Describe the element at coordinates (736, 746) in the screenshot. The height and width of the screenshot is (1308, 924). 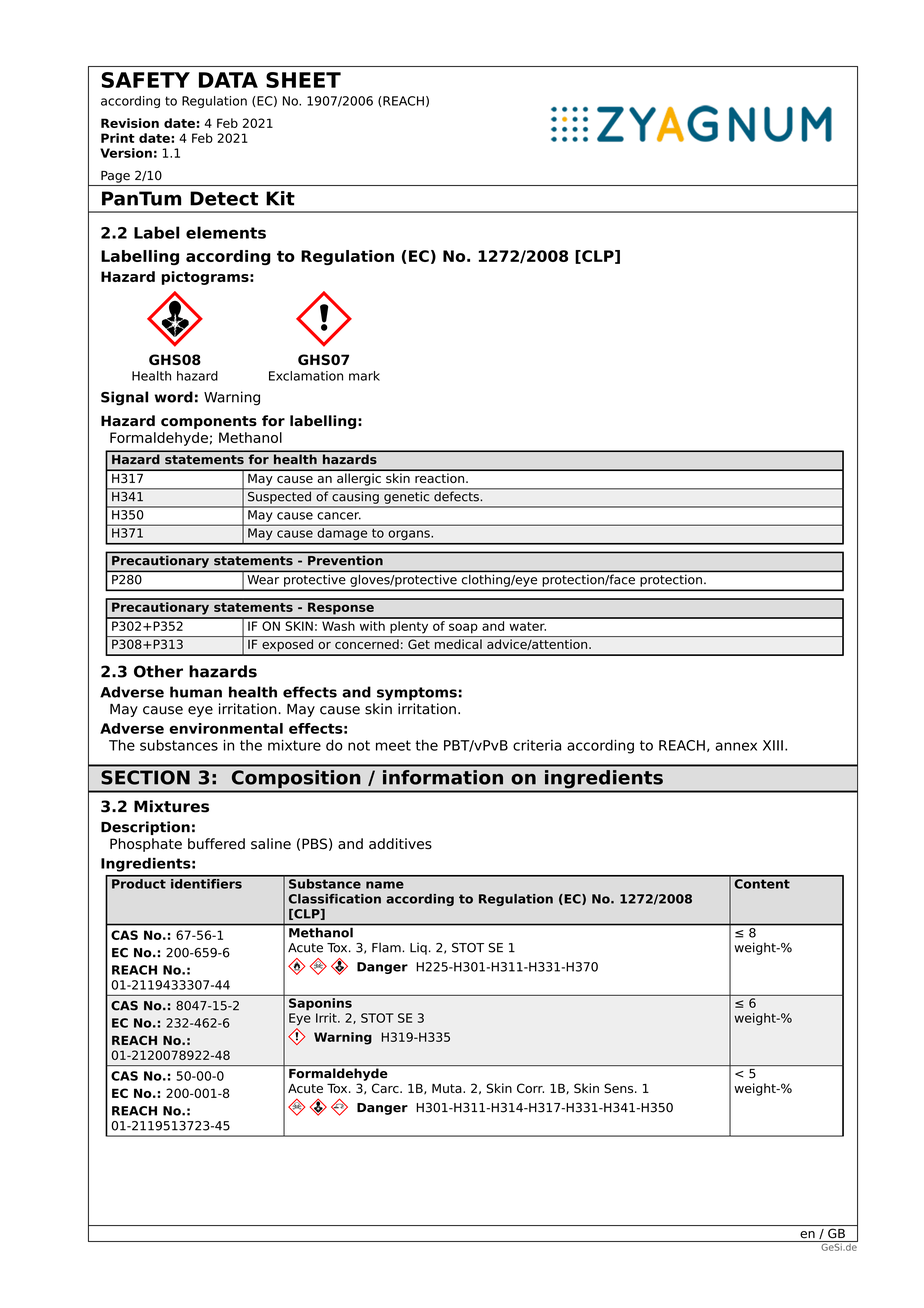
I see `annex` at that location.
